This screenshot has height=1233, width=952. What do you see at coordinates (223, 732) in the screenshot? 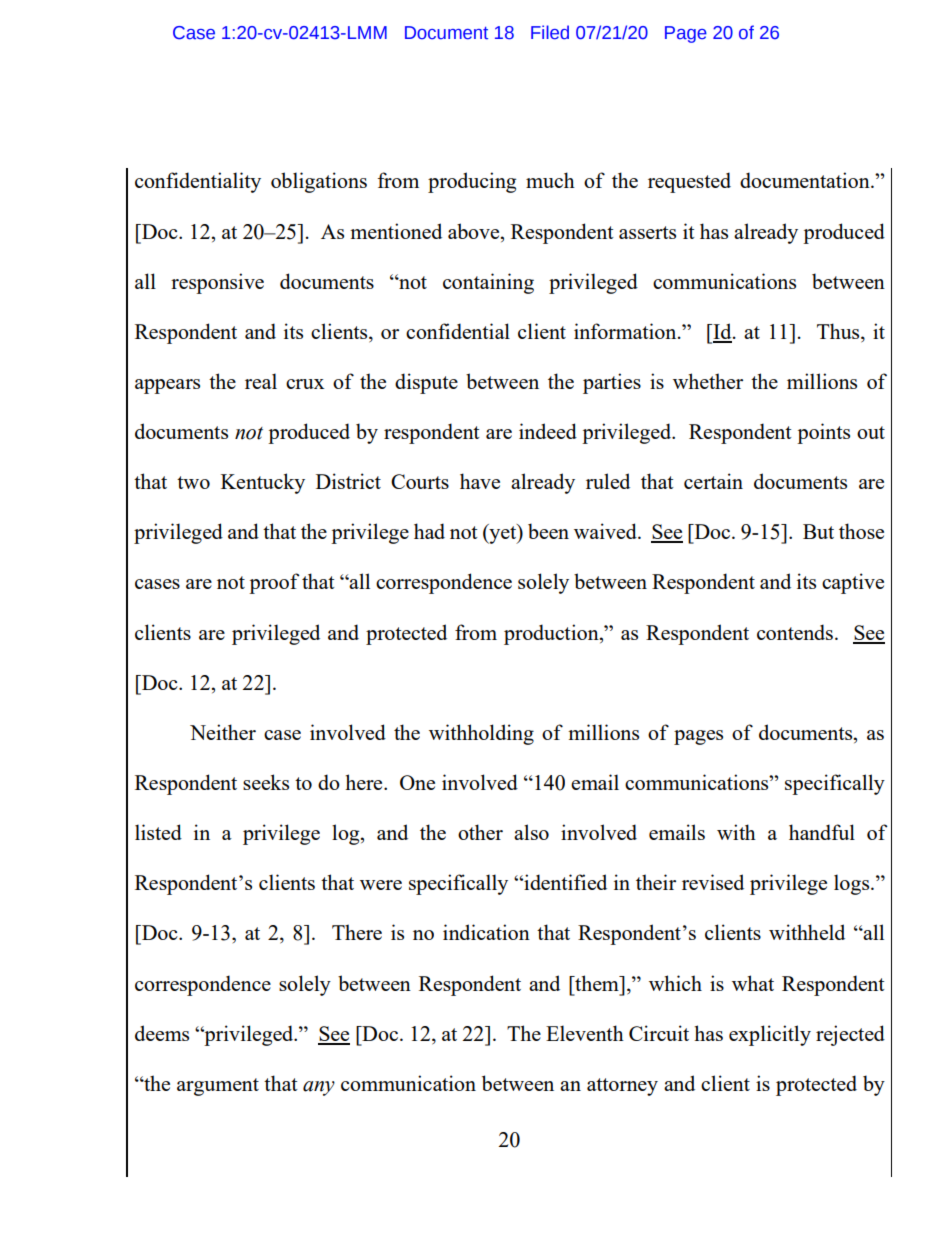
I see `Neither` at bounding box center [223, 732].
